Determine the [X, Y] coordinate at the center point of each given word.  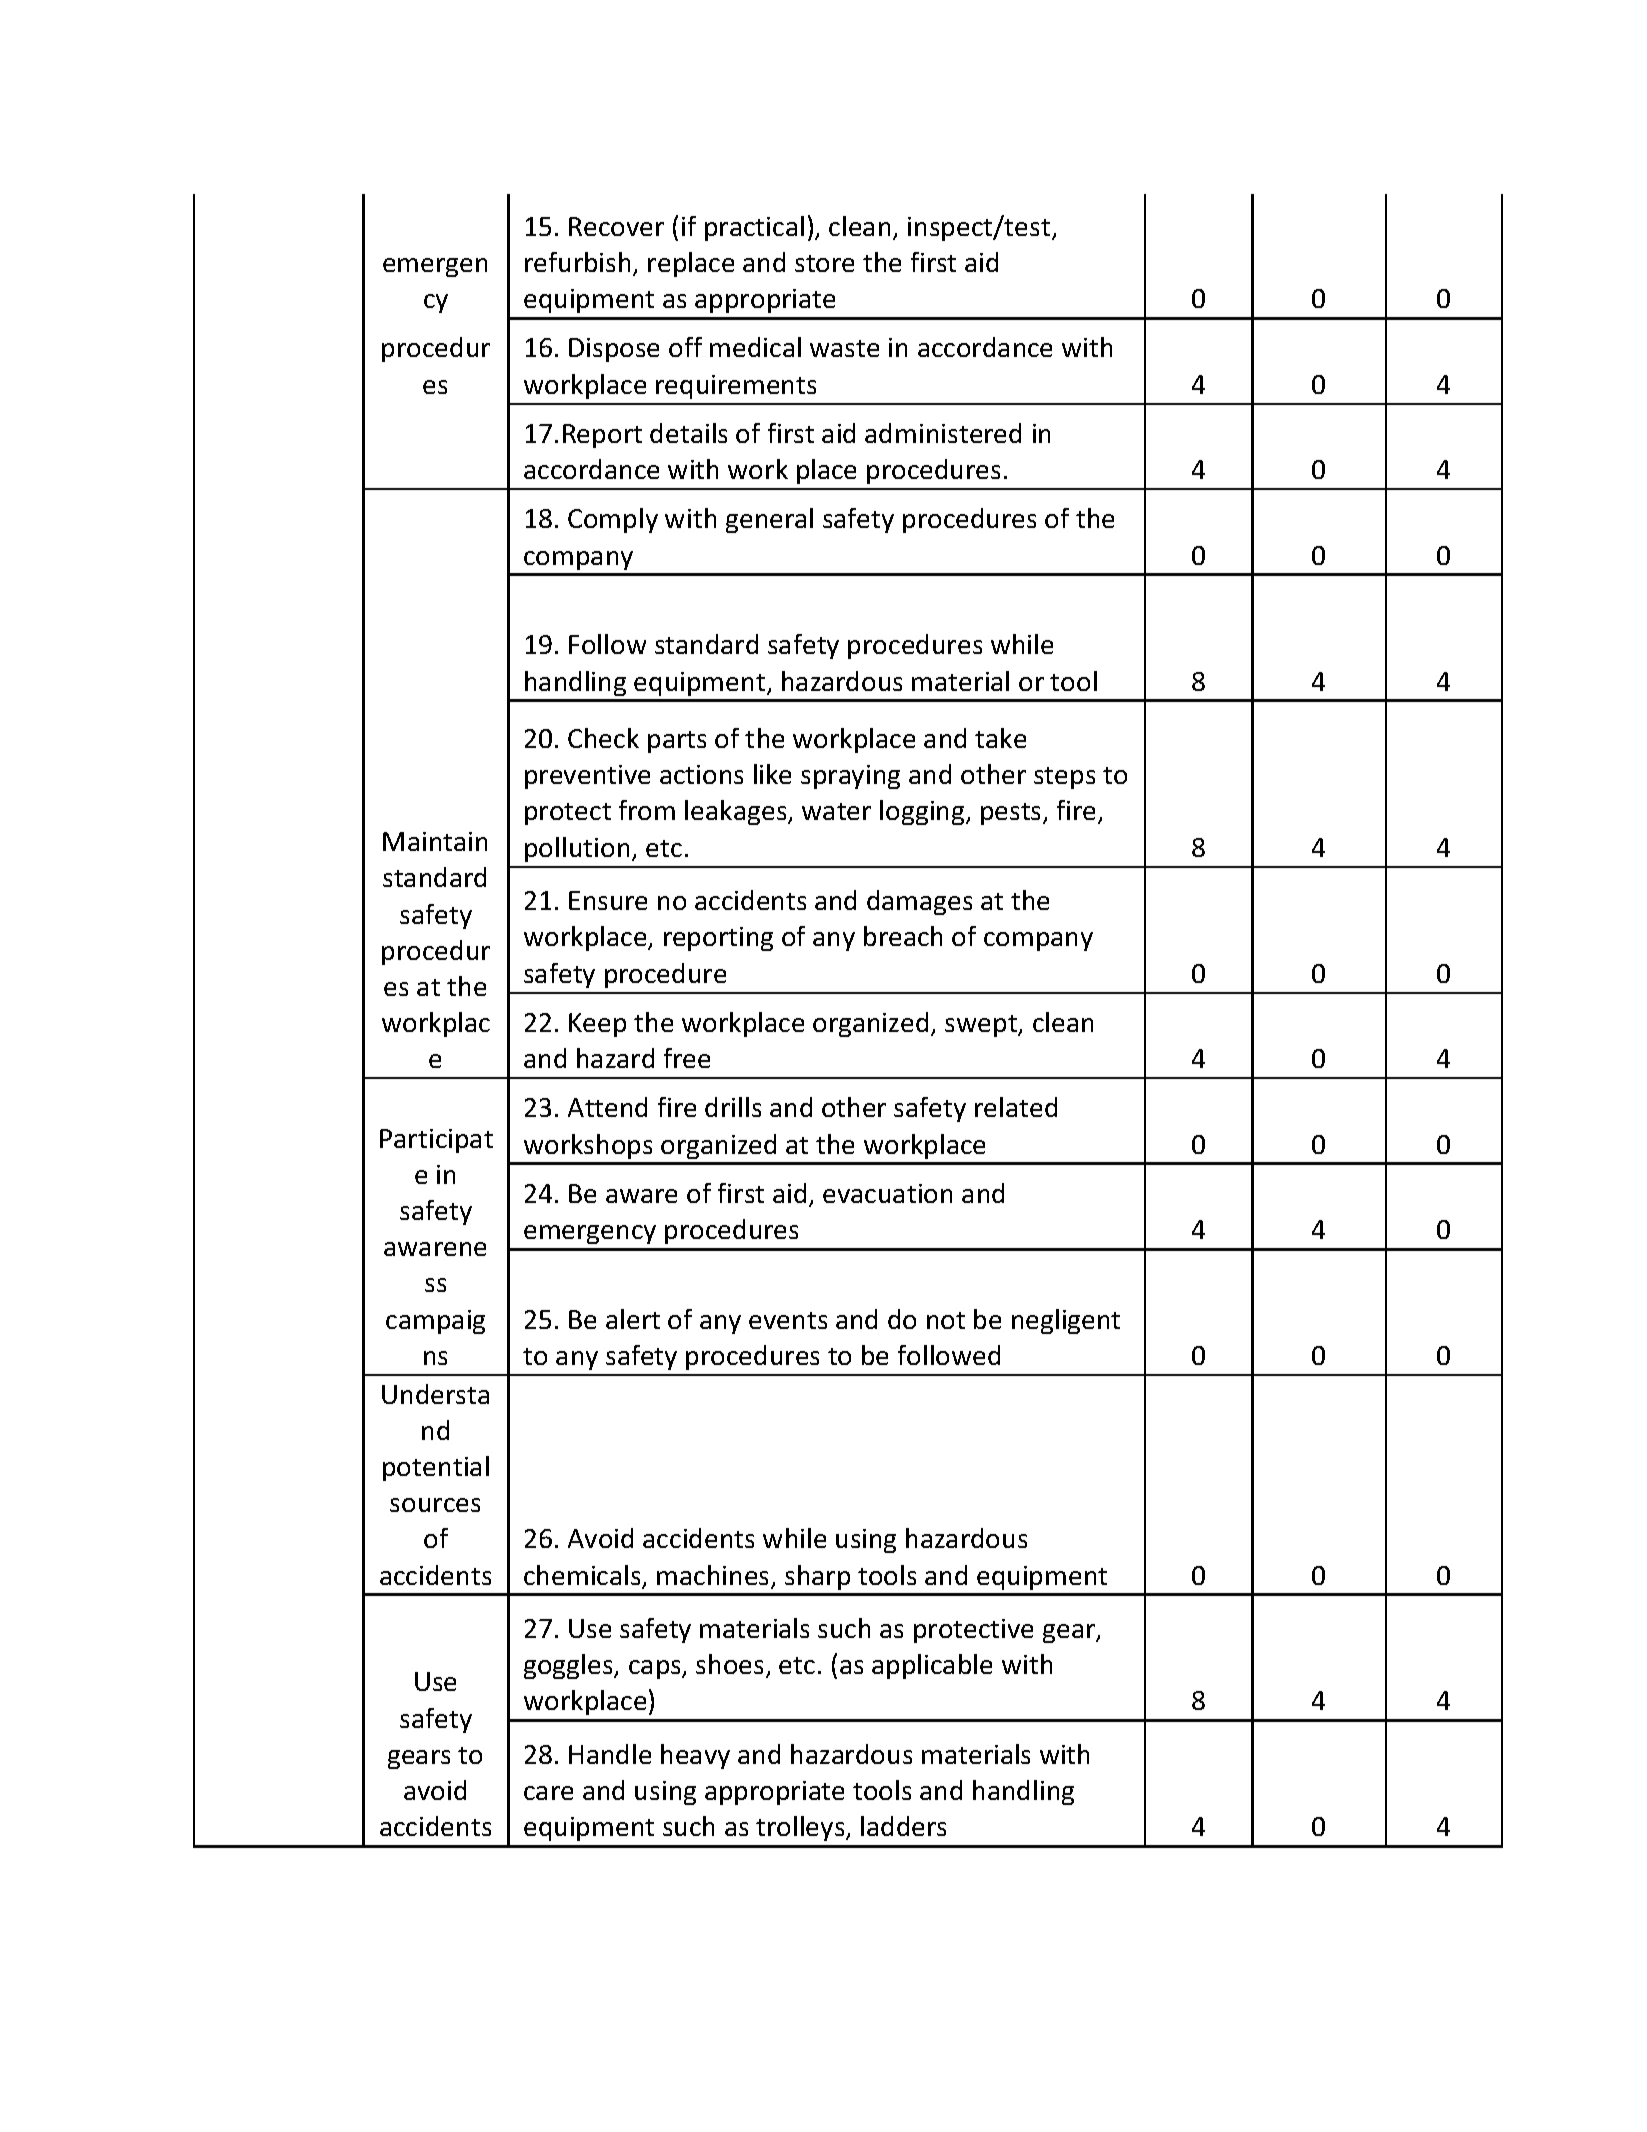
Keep [597, 1025]
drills [733, 1107]
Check [603, 738]
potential [436, 1468]
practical [754, 228]
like [772, 774]
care [548, 1793]
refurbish [577, 262]
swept [982, 1026]
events [788, 1320]
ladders [903, 1826]
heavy [695, 1756]
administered [943, 433]
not [946, 1320]
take [1000, 738]
